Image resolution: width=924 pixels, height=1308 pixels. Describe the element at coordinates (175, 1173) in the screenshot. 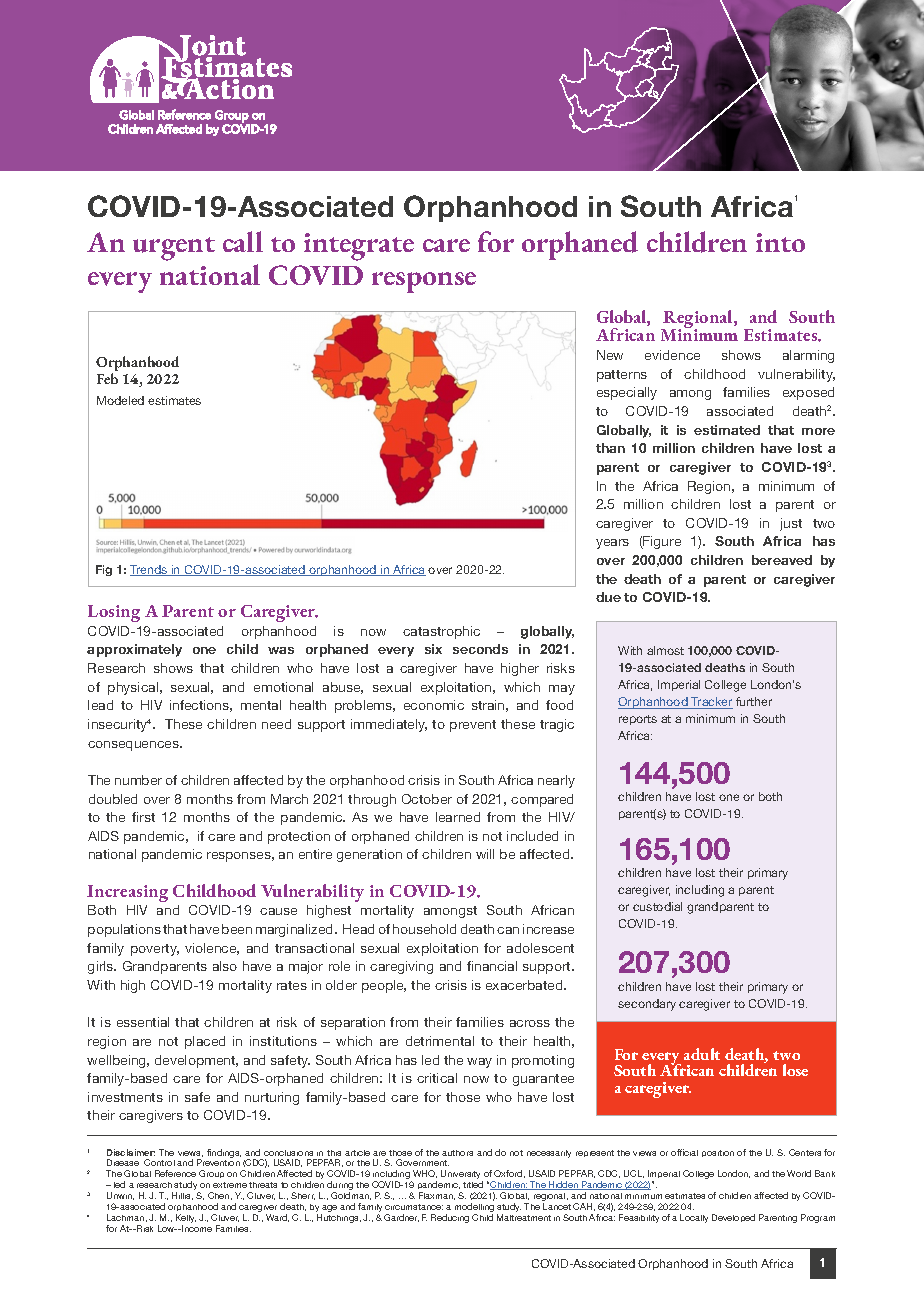

I see `Reference` at that location.
